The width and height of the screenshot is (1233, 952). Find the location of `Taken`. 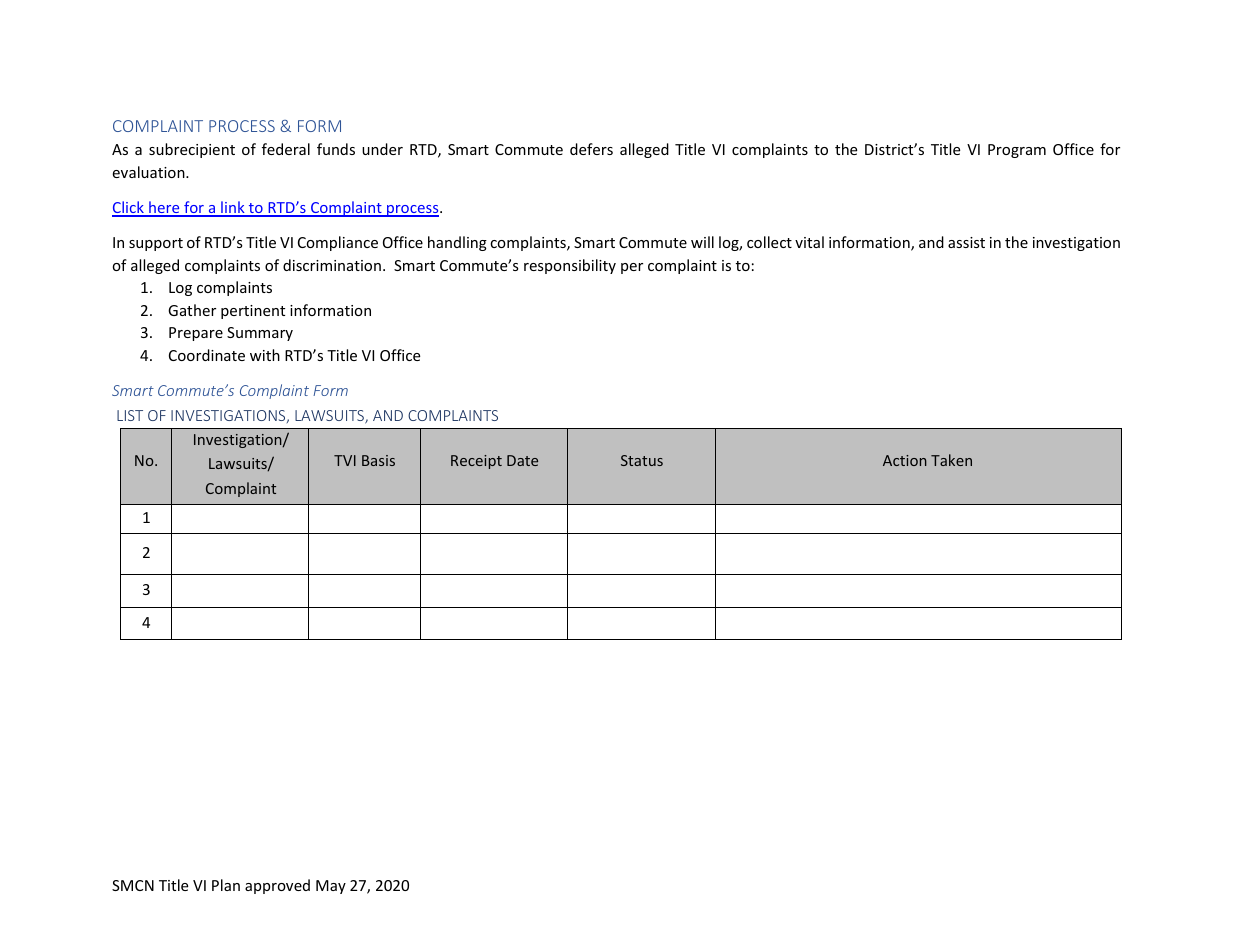

Taken is located at coordinates (951, 460).
